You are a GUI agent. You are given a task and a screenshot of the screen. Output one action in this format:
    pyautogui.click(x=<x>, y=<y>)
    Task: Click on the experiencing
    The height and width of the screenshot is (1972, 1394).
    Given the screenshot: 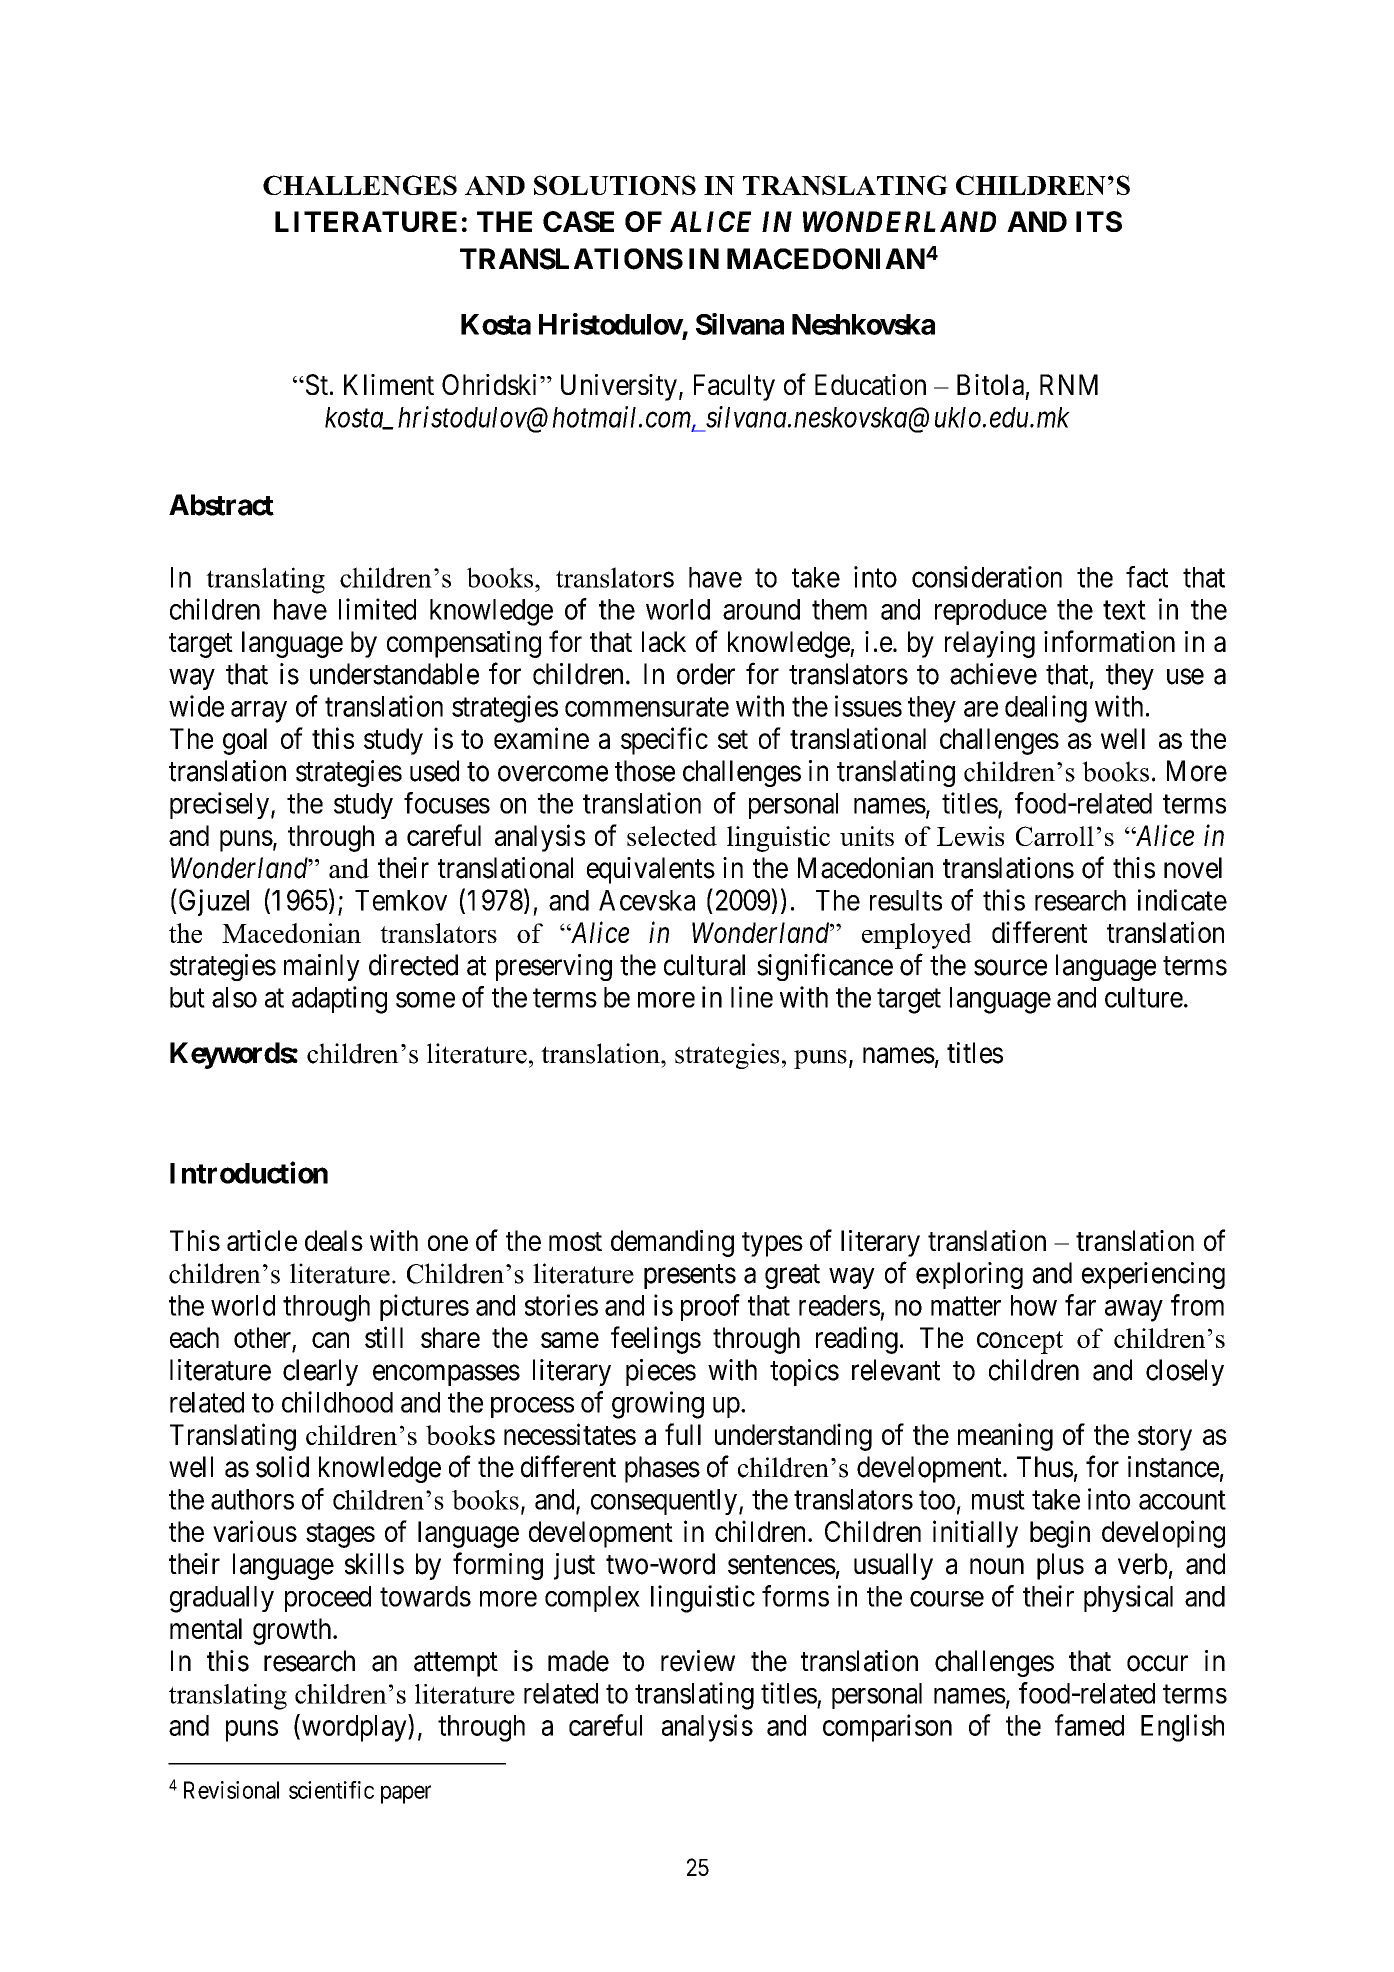 What is the action you would take?
    pyautogui.click(x=1153, y=1275)
